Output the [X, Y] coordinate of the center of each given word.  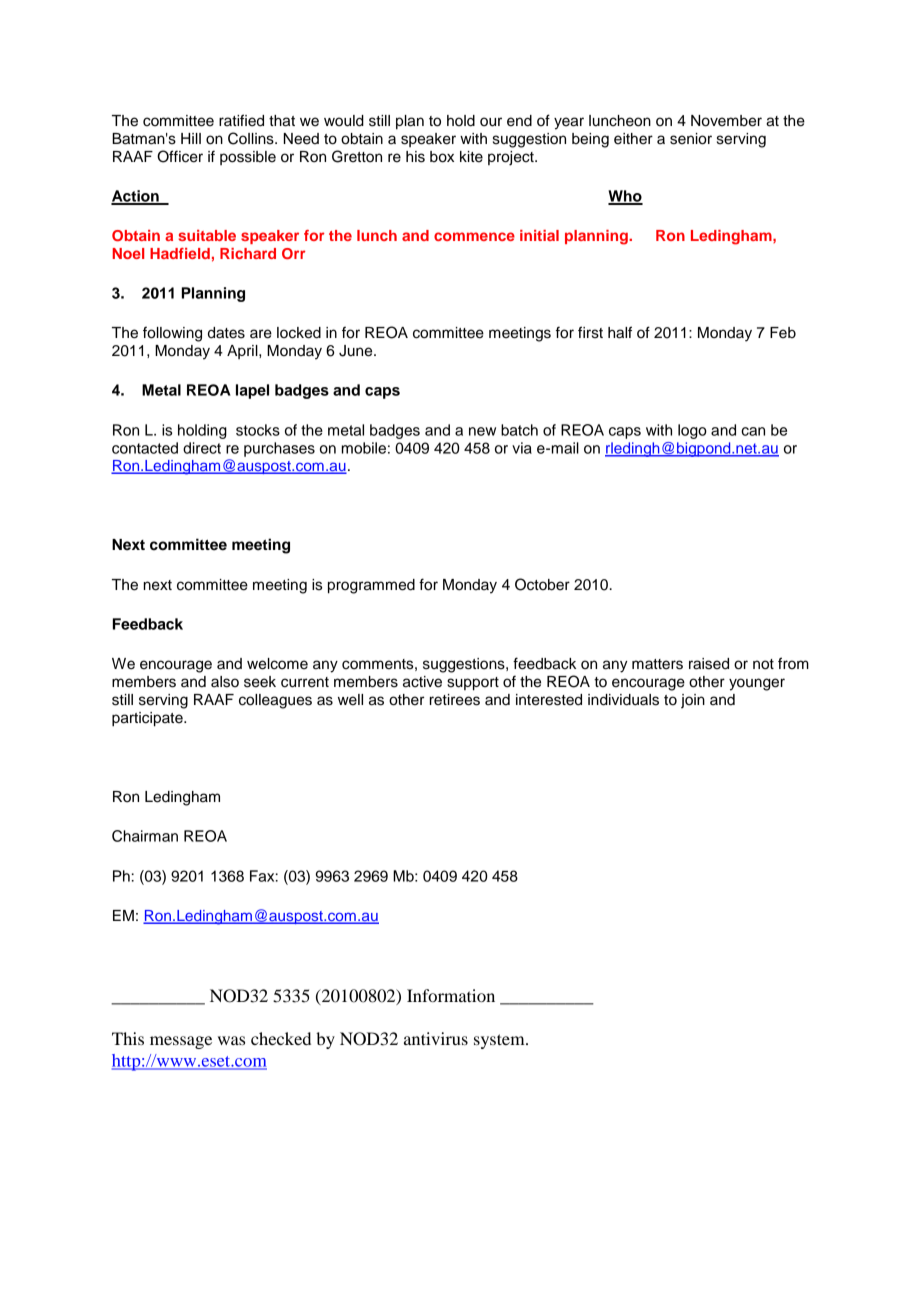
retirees [455, 700]
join [693, 701]
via [522, 448]
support [473, 684]
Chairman [145, 836]
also [225, 682]
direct [202, 448]
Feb [783, 333]
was [231, 1040]
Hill [191, 138]
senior [691, 139]
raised [709, 664]
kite [471, 157]
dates [226, 333]
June [357, 351]
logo [692, 431]
